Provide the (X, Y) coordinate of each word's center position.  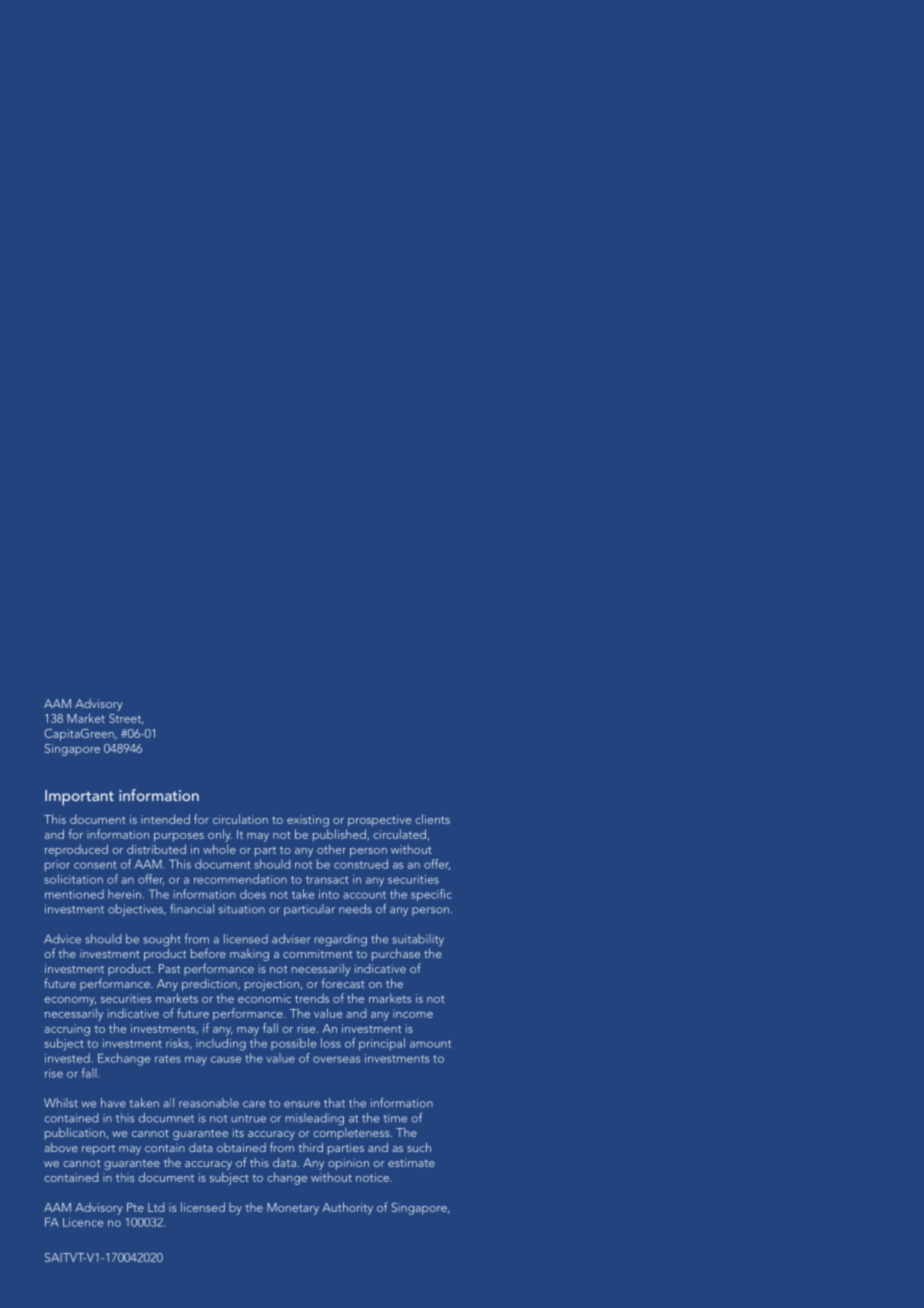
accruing (67, 1030)
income (413, 1013)
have (113, 1103)
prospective (379, 821)
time (395, 1118)
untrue (248, 1119)
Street (126, 719)
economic (264, 998)
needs (355, 909)
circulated (401, 834)
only (220, 835)
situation (242, 909)
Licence (83, 1222)
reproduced (76, 850)
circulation (240, 819)
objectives (137, 910)
